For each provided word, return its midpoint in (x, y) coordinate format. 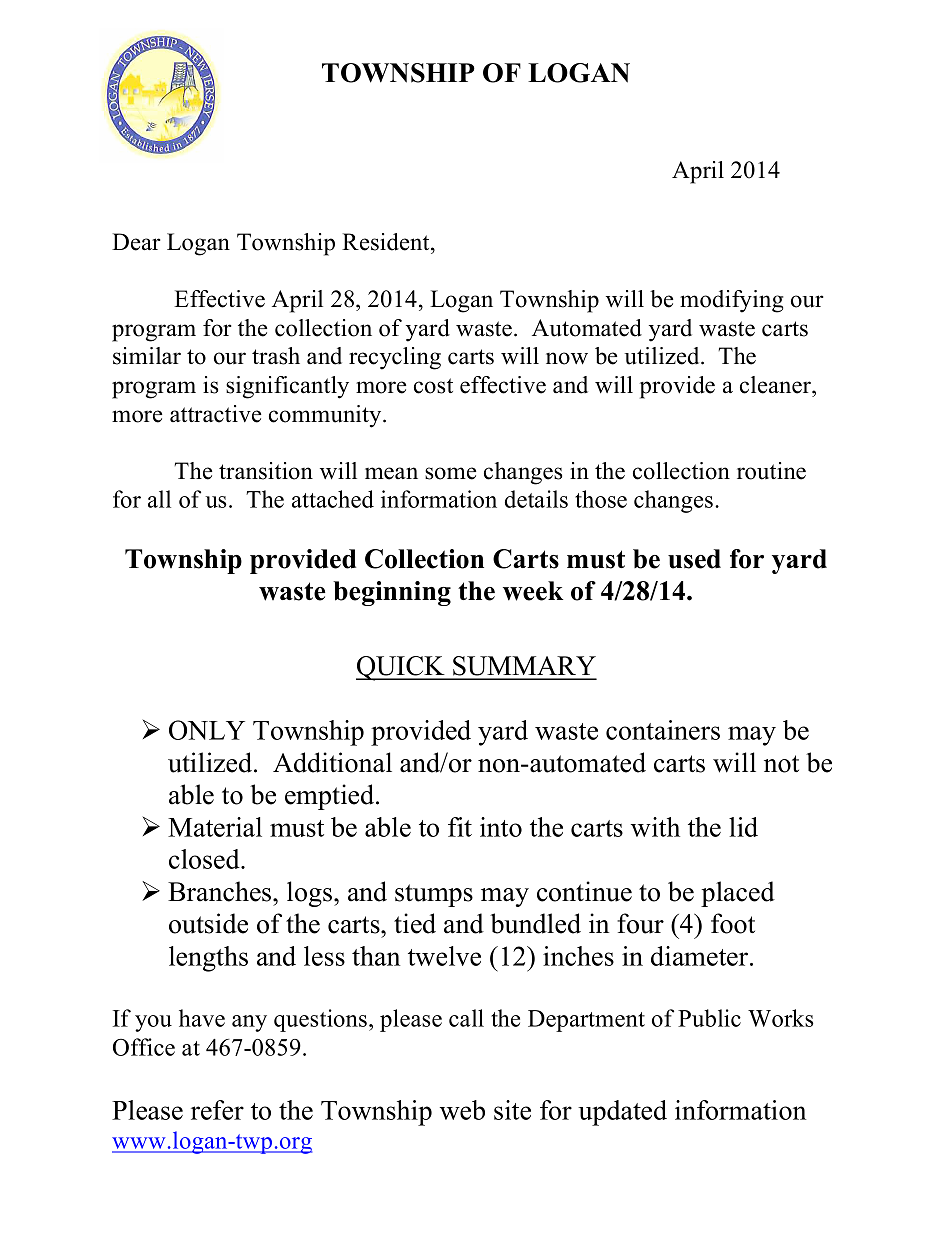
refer (217, 1110)
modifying (731, 301)
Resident (387, 242)
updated (622, 1113)
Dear (136, 242)
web (462, 1110)
